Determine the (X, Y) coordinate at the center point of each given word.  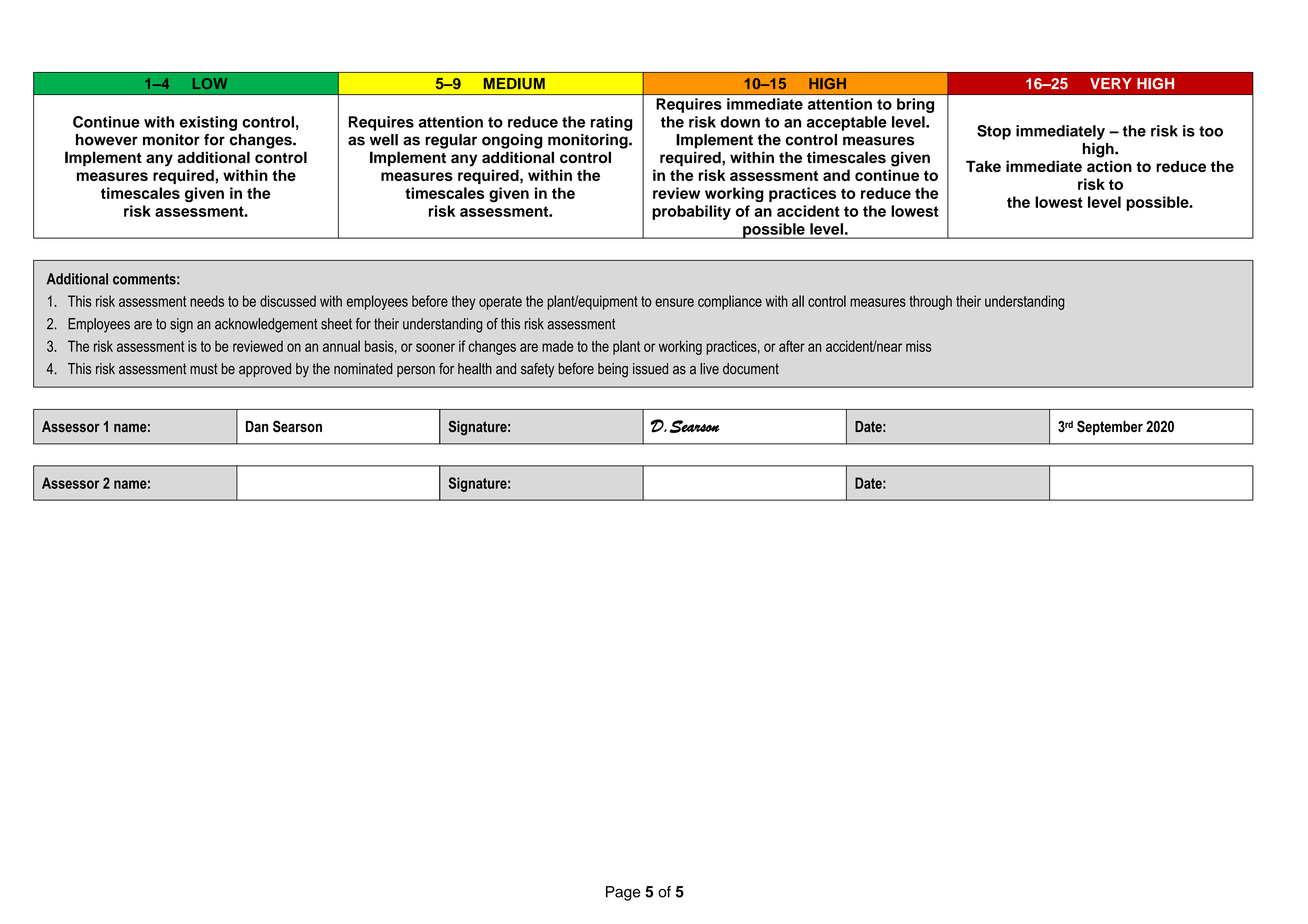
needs (207, 301)
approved (265, 370)
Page (623, 893)
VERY (1111, 83)
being (613, 370)
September (1110, 427)
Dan (257, 426)
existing (208, 123)
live (709, 369)
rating (611, 123)
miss (919, 346)
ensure (674, 302)
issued (650, 369)
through (930, 302)
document (751, 369)
